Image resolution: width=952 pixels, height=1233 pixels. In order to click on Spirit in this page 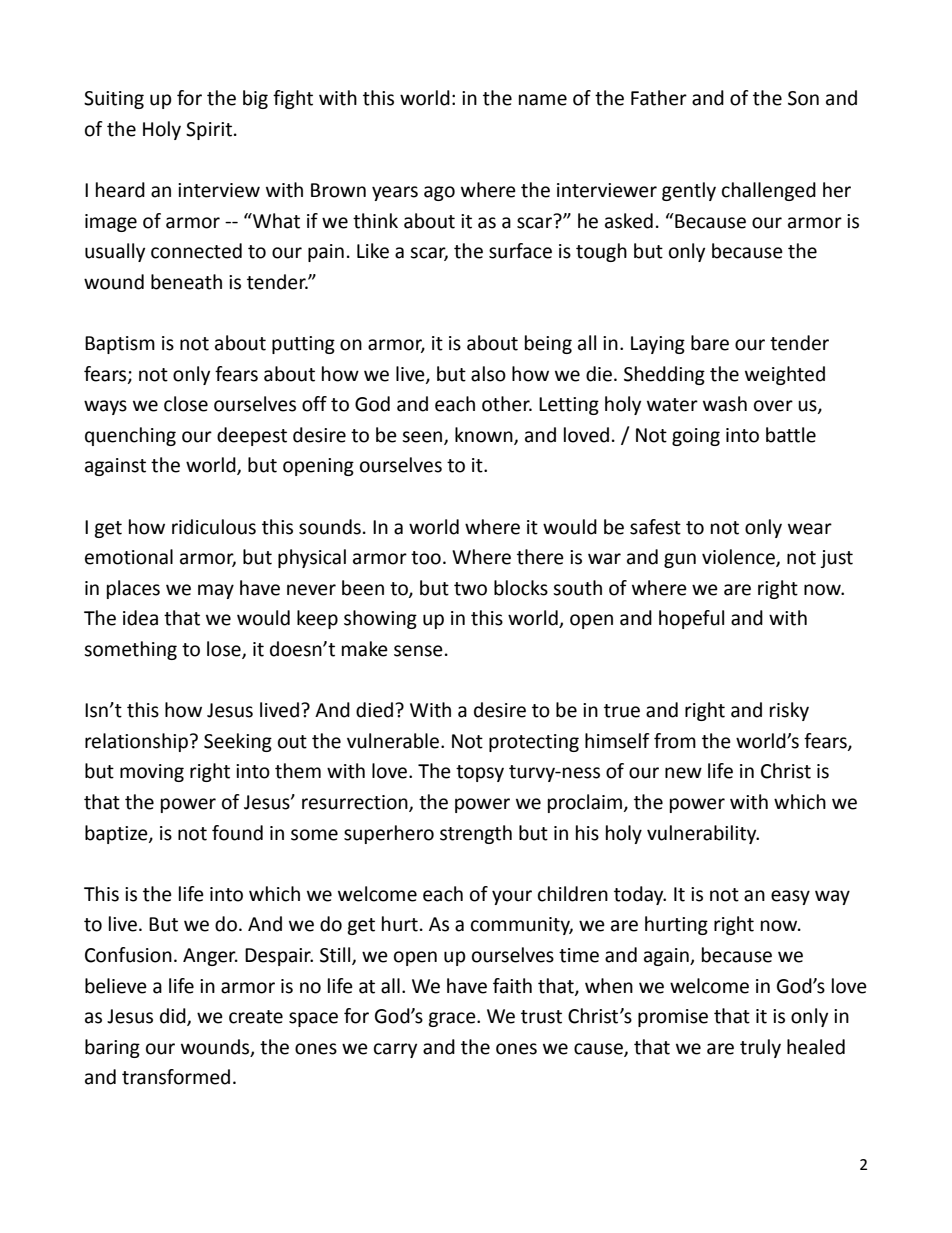, I will do `click(209, 131)`.
